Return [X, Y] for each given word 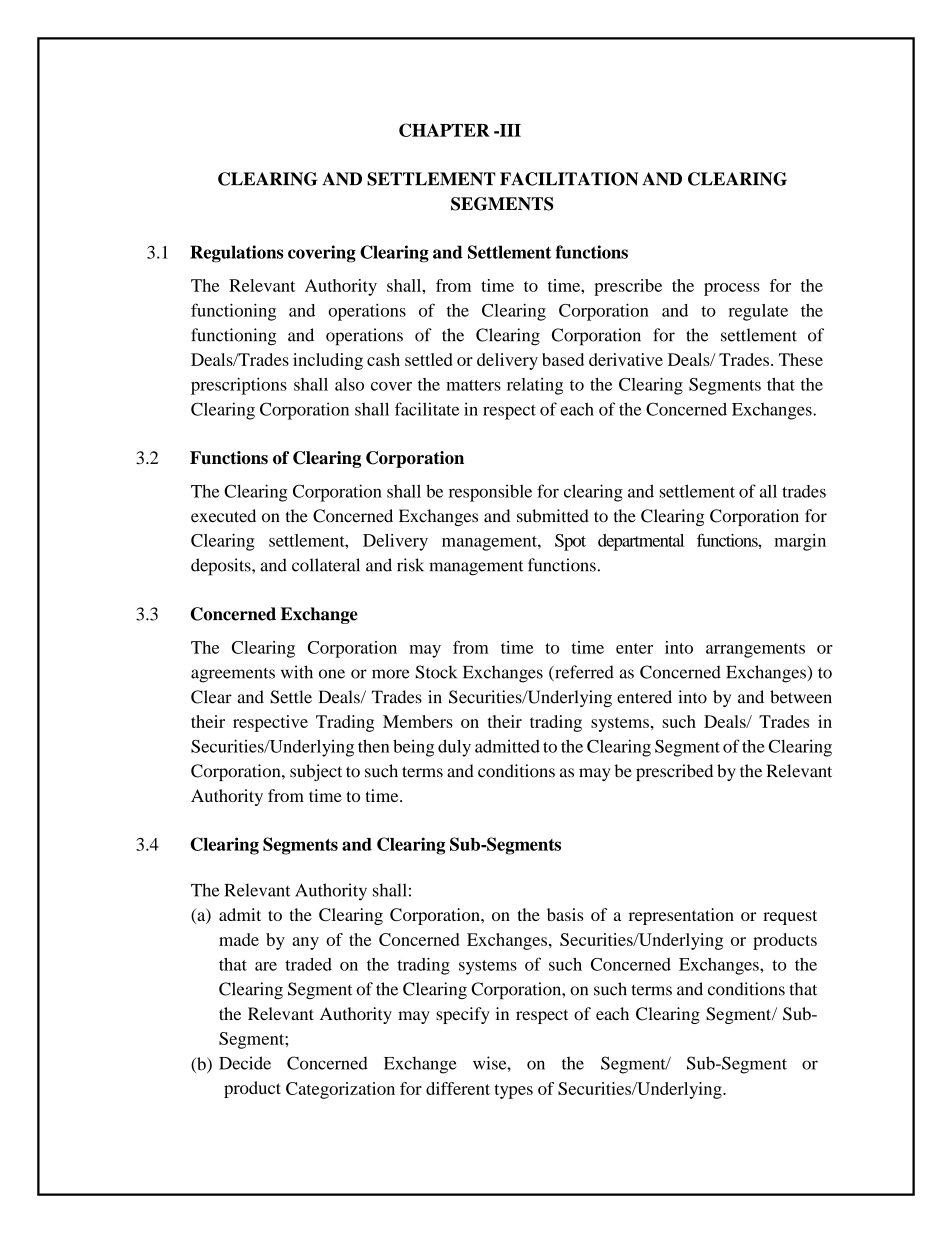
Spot [570, 542]
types [514, 1091]
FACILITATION [569, 179]
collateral [326, 565]
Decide [245, 1063]
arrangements [755, 650]
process [732, 289]
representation [681, 916]
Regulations [237, 254]
